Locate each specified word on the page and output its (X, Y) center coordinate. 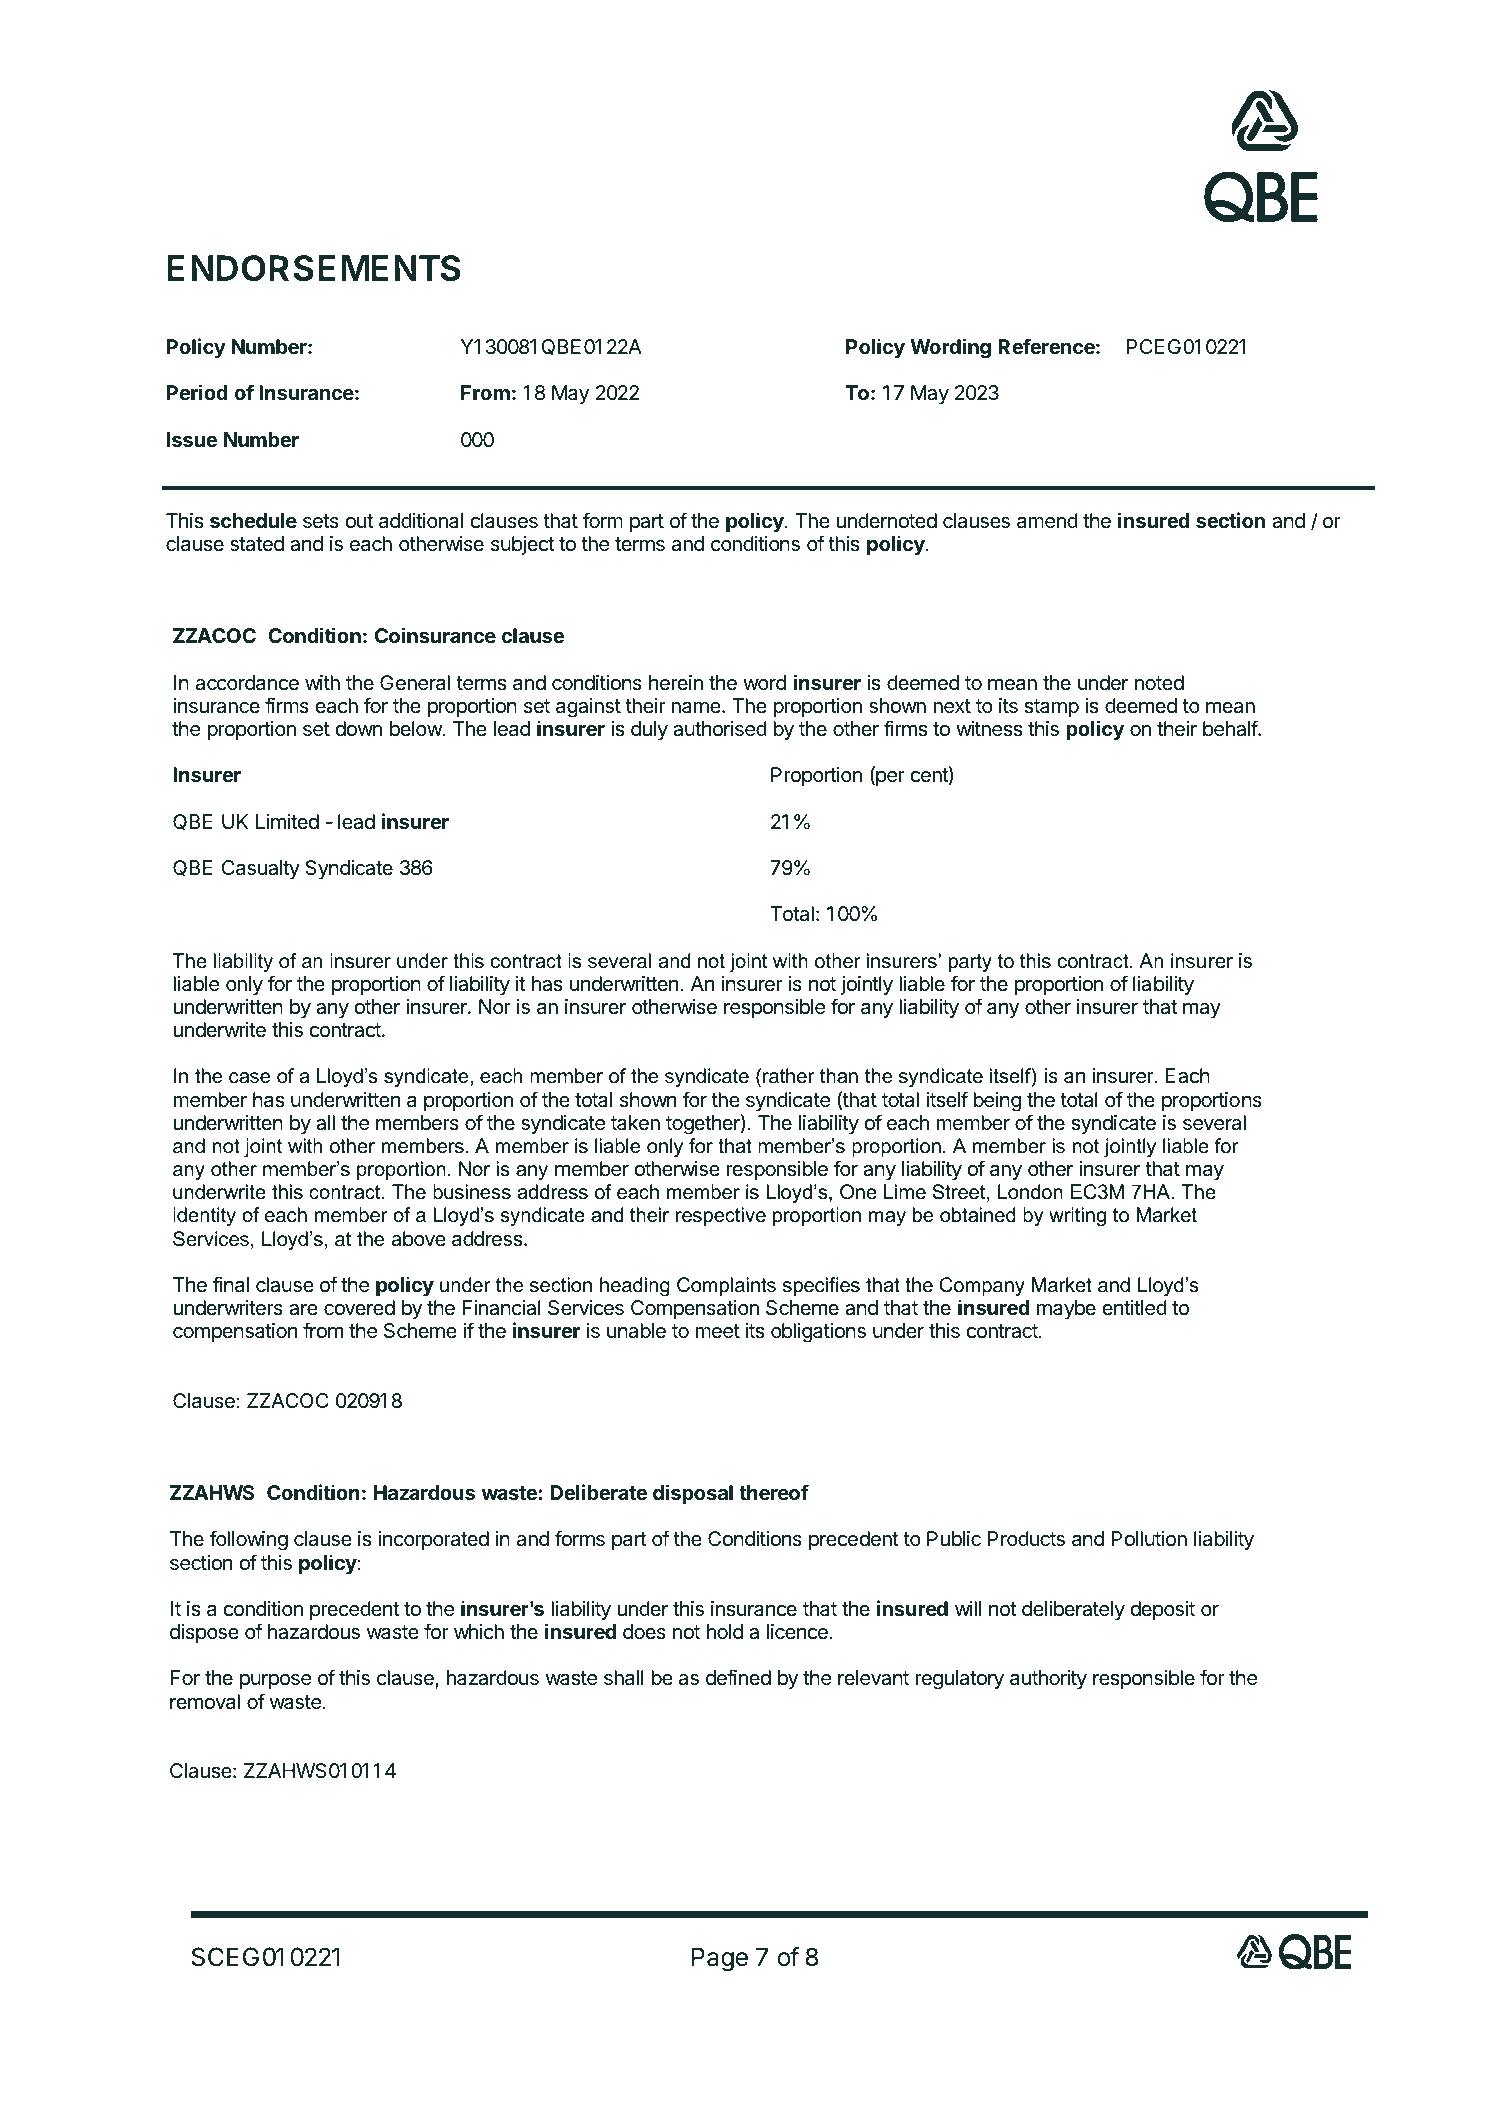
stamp (1051, 708)
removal (205, 1701)
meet (718, 1331)
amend (1047, 521)
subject (522, 545)
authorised (720, 729)
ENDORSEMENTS (314, 268)
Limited (287, 821)
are (303, 1310)
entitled (1135, 1308)
